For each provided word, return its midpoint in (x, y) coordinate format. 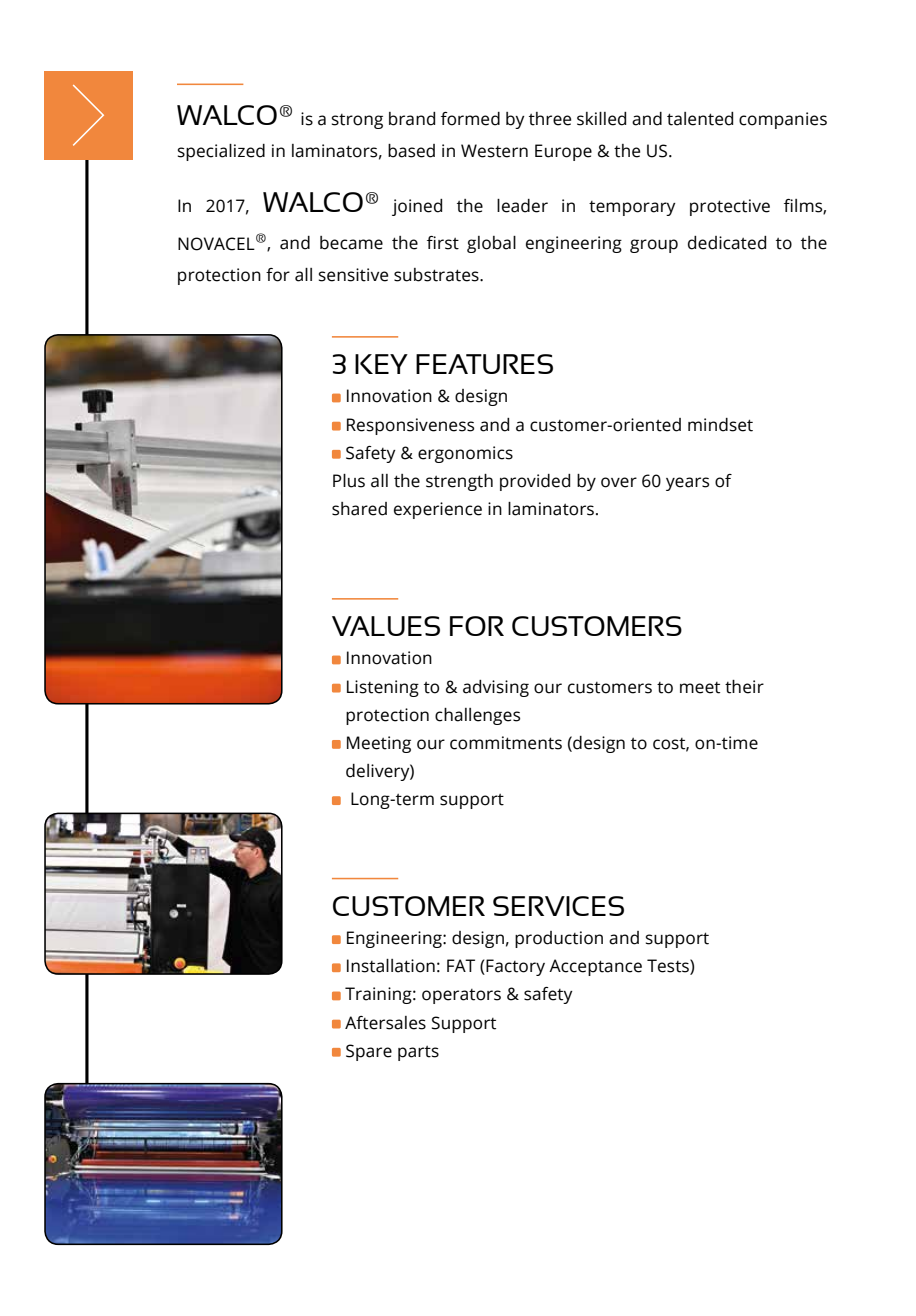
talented (700, 119)
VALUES (386, 626)
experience (438, 510)
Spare (369, 1052)
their (744, 687)
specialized (221, 152)
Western (494, 151)
